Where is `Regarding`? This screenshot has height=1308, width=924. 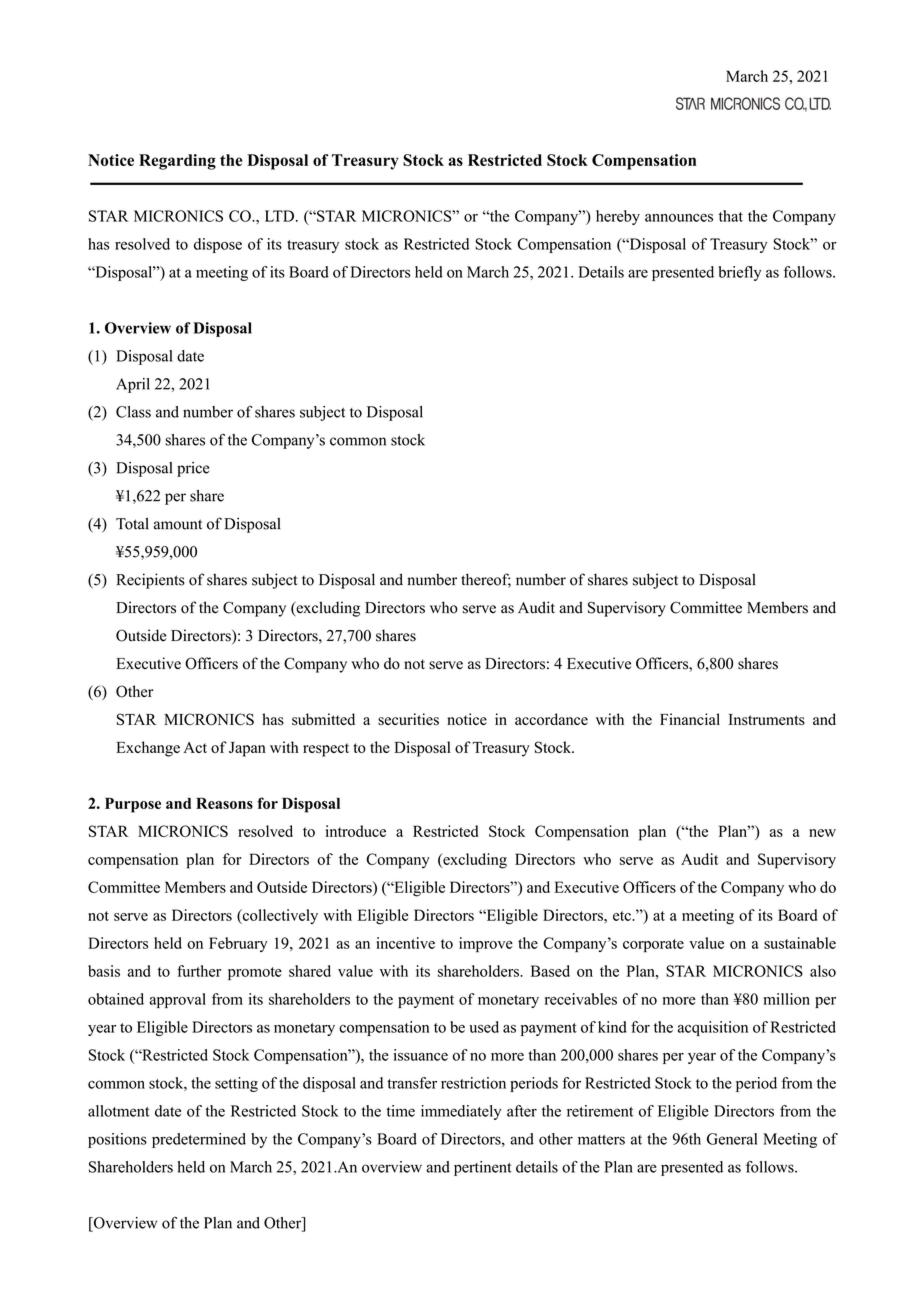
Regarding is located at coordinates (177, 162).
